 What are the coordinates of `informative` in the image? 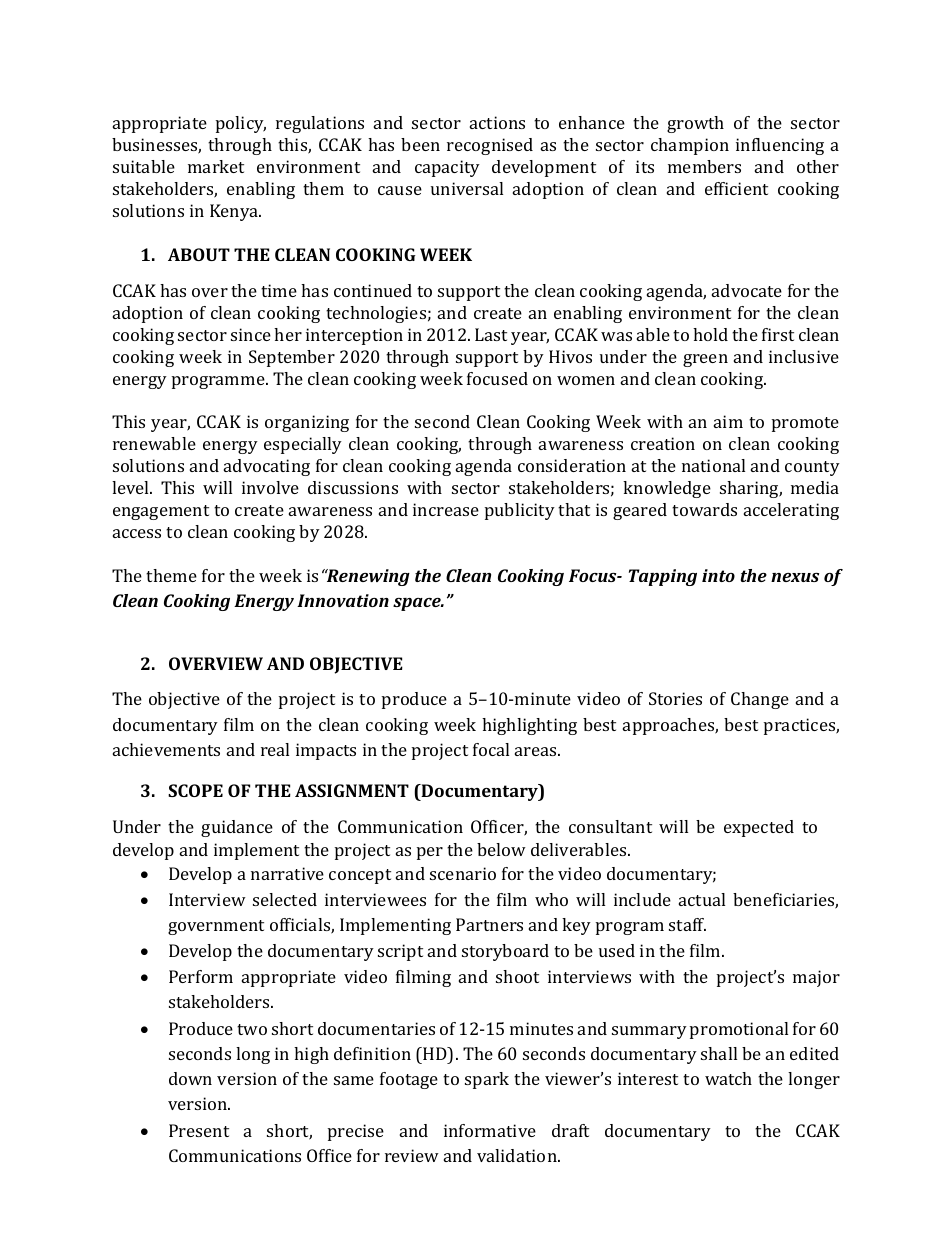 It's located at (490, 1130).
